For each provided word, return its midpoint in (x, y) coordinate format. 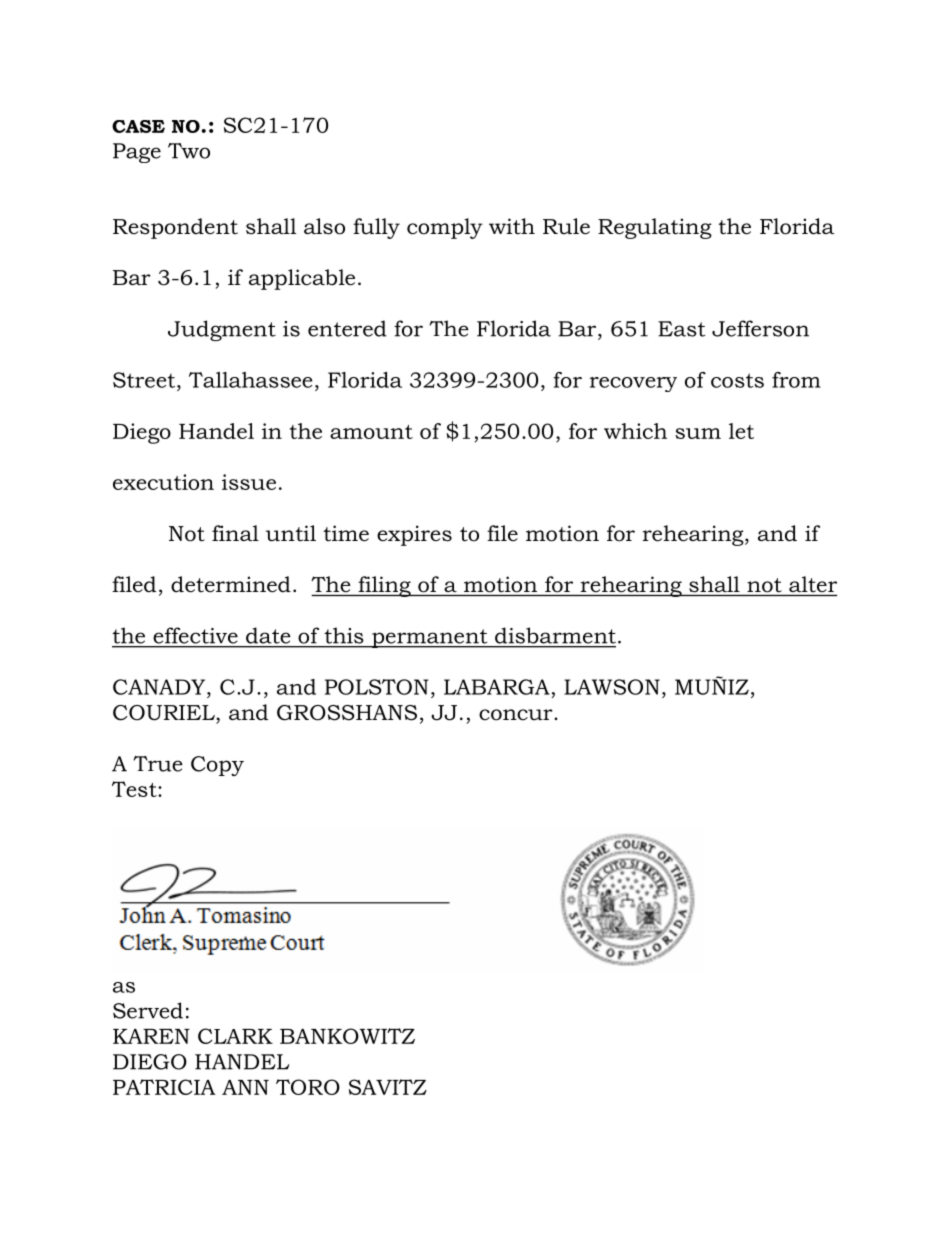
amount (371, 432)
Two (189, 151)
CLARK (235, 1036)
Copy (217, 766)
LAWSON (612, 687)
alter (813, 584)
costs (737, 380)
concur (517, 715)
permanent (430, 638)
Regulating (655, 228)
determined (231, 584)
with (512, 226)
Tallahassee (250, 380)
